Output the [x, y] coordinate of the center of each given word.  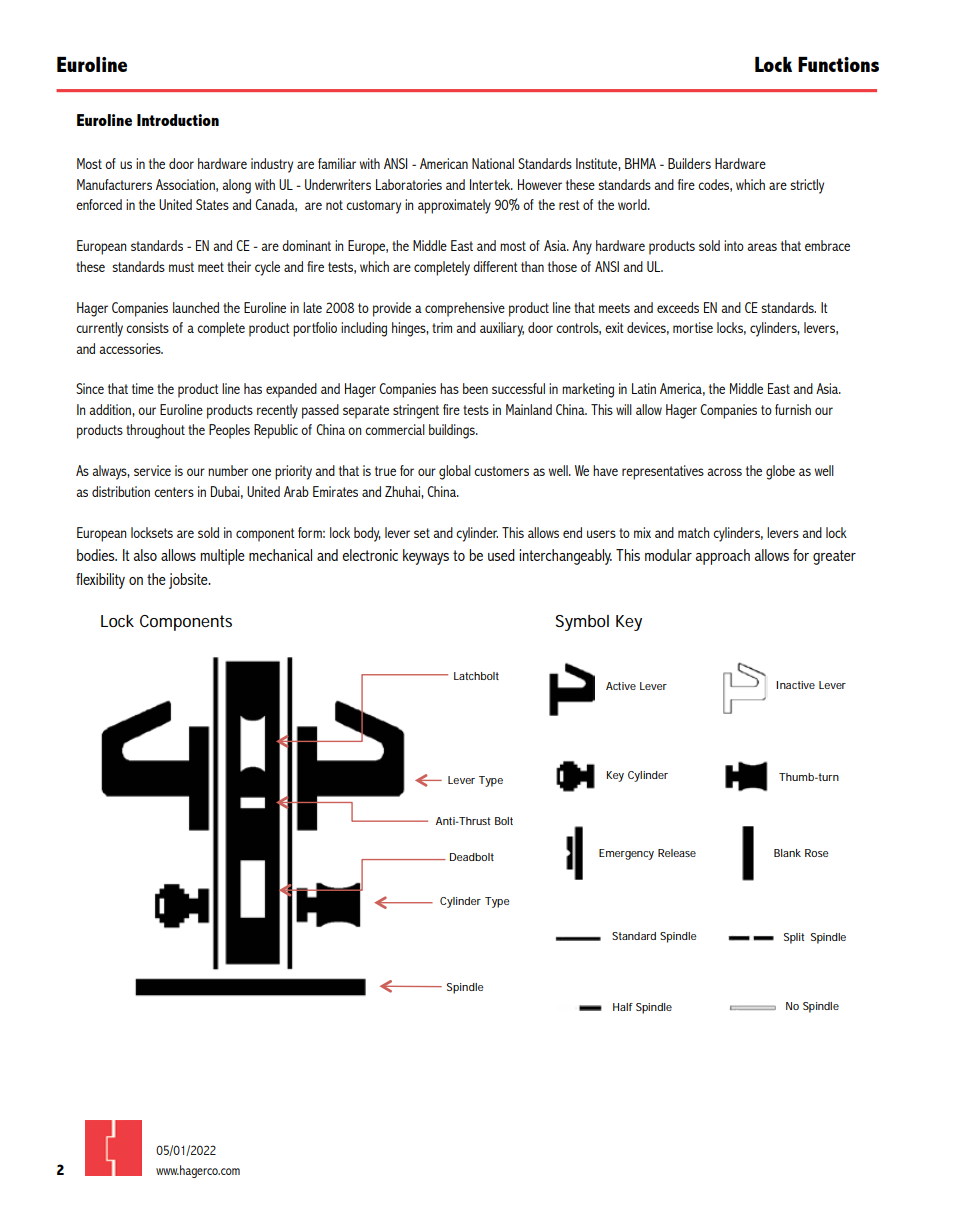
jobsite [189, 581]
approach [723, 557]
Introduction [178, 120]
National [493, 163]
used [501, 555]
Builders [689, 163]
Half [623, 1007]
